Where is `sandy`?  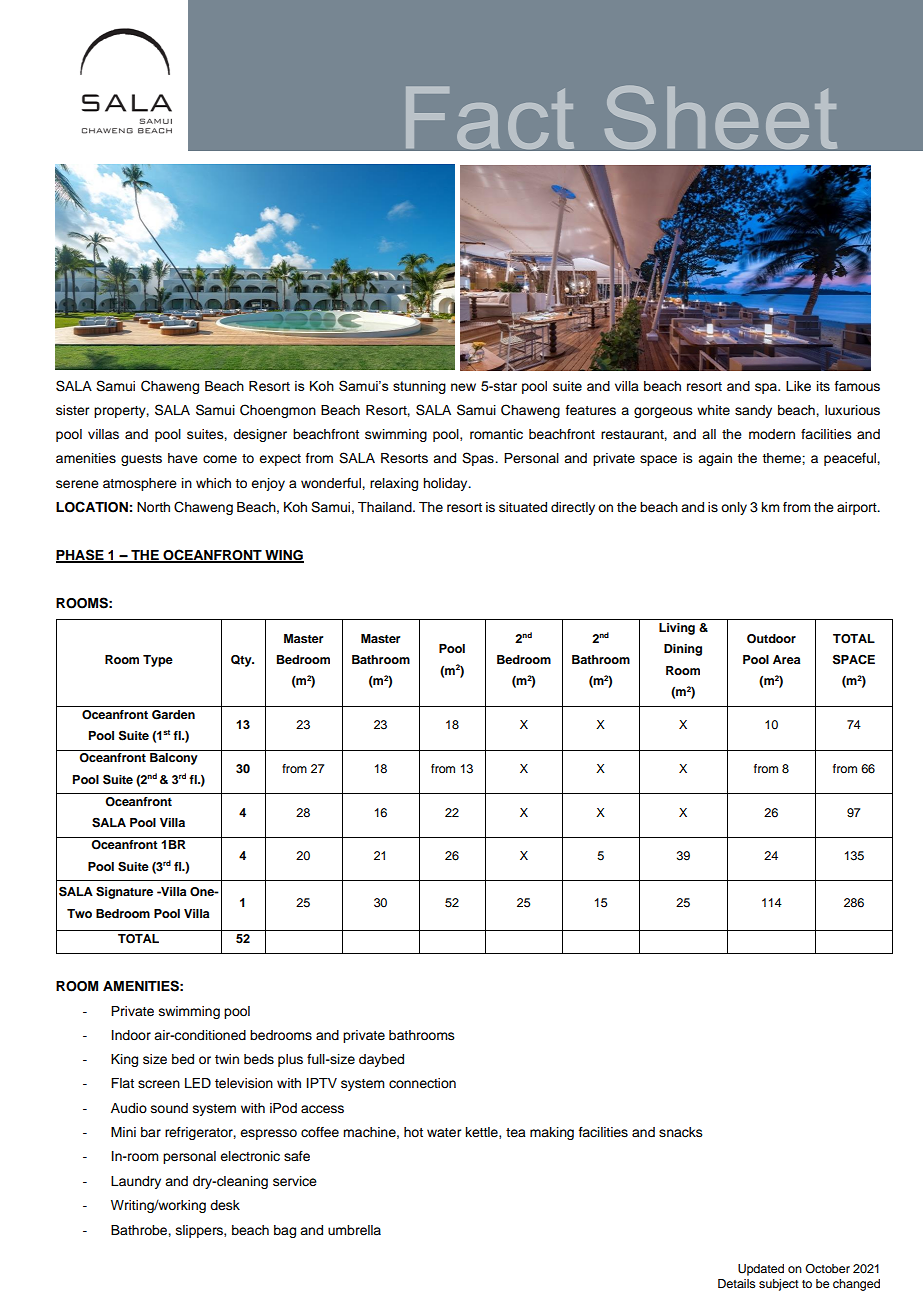
sandy is located at coordinates (753, 411).
